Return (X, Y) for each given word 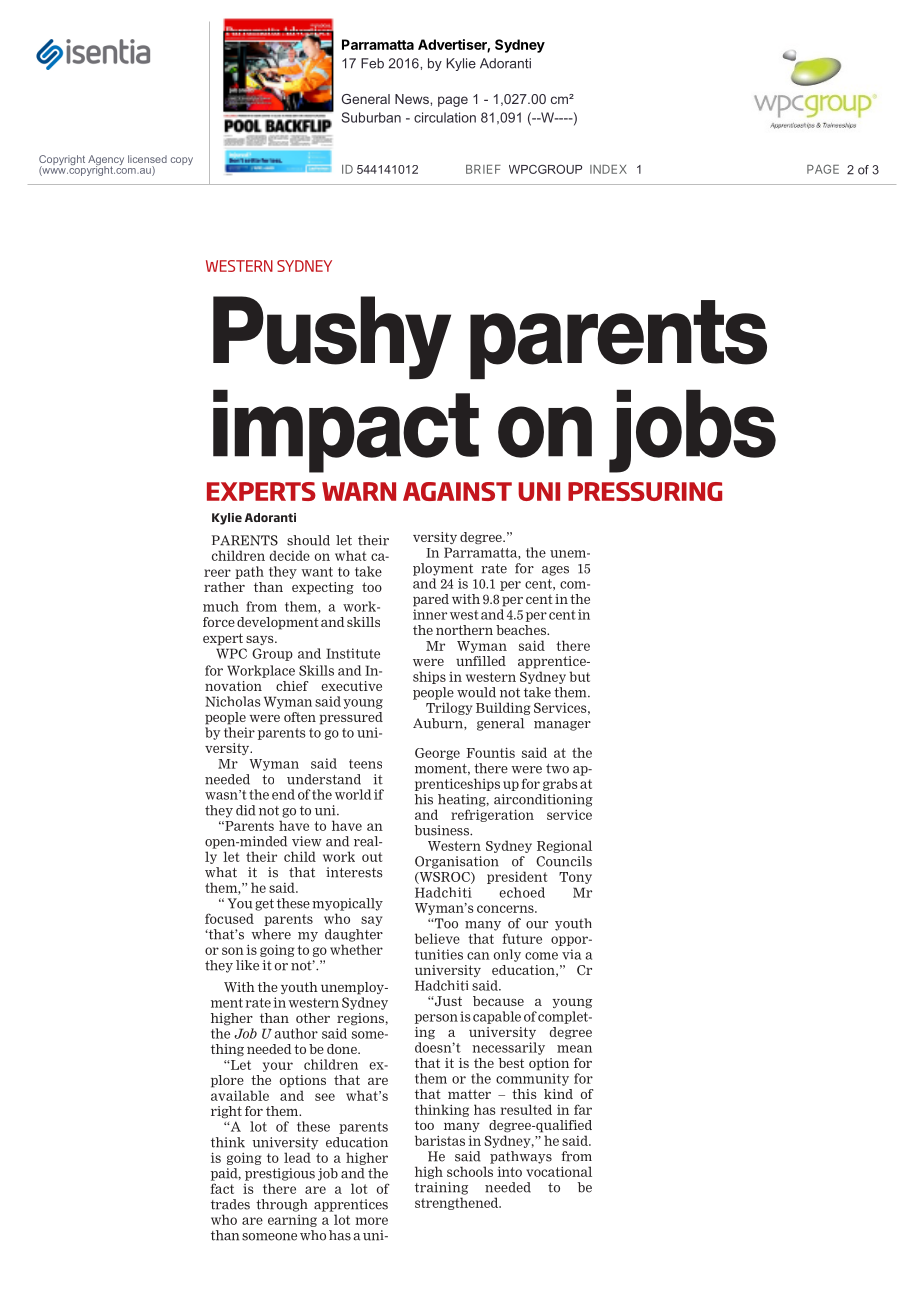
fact (222, 1188)
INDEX (608, 169)
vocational (559, 1171)
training (441, 1188)
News (413, 99)
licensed (147, 159)
